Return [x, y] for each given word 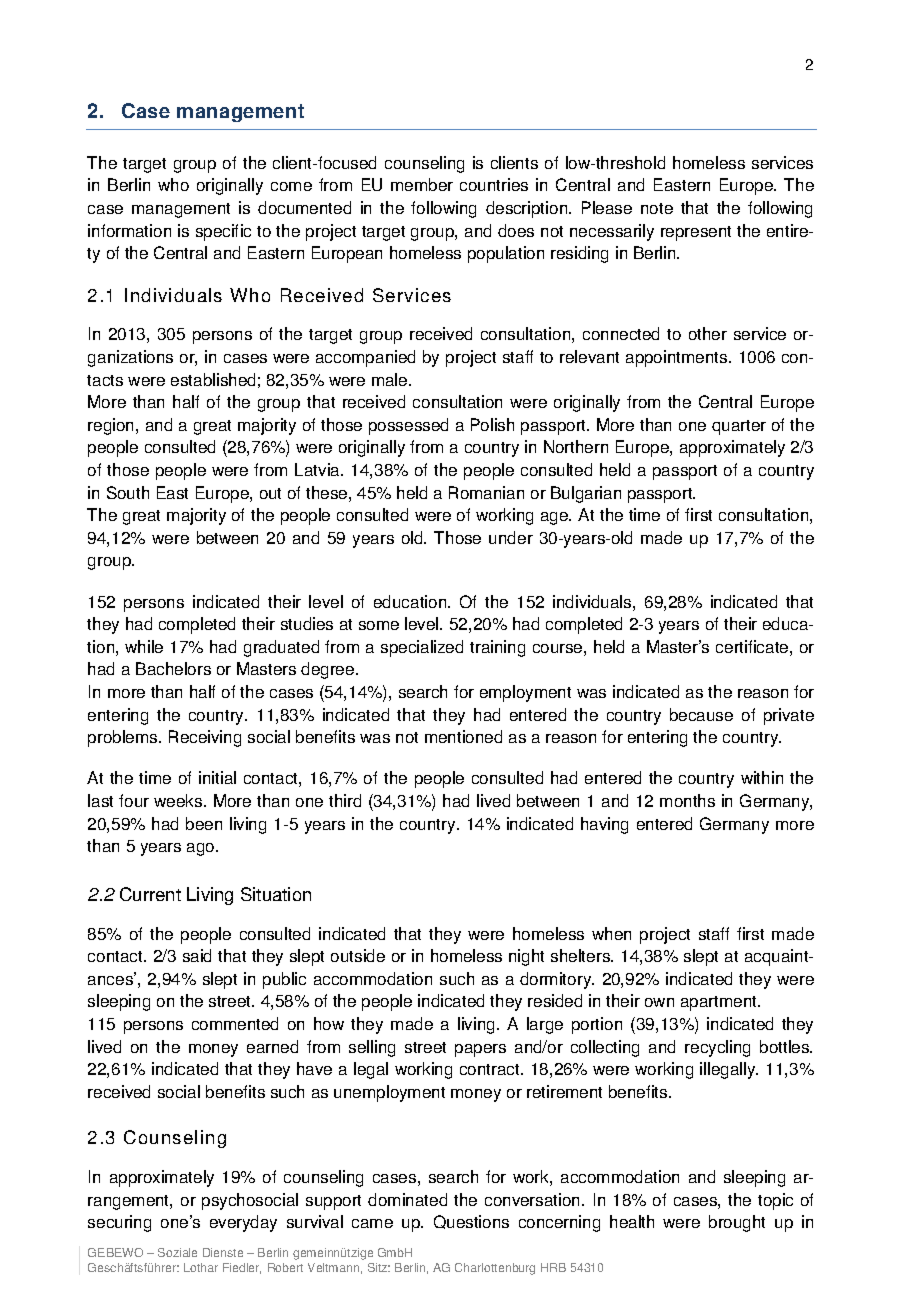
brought [737, 1223]
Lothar [201, 1267]
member [422, 184]
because [701, 714]
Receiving [205, 738]
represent [696, 233]
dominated [407, 1199]
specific [223, 232]
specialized [422, 648]
